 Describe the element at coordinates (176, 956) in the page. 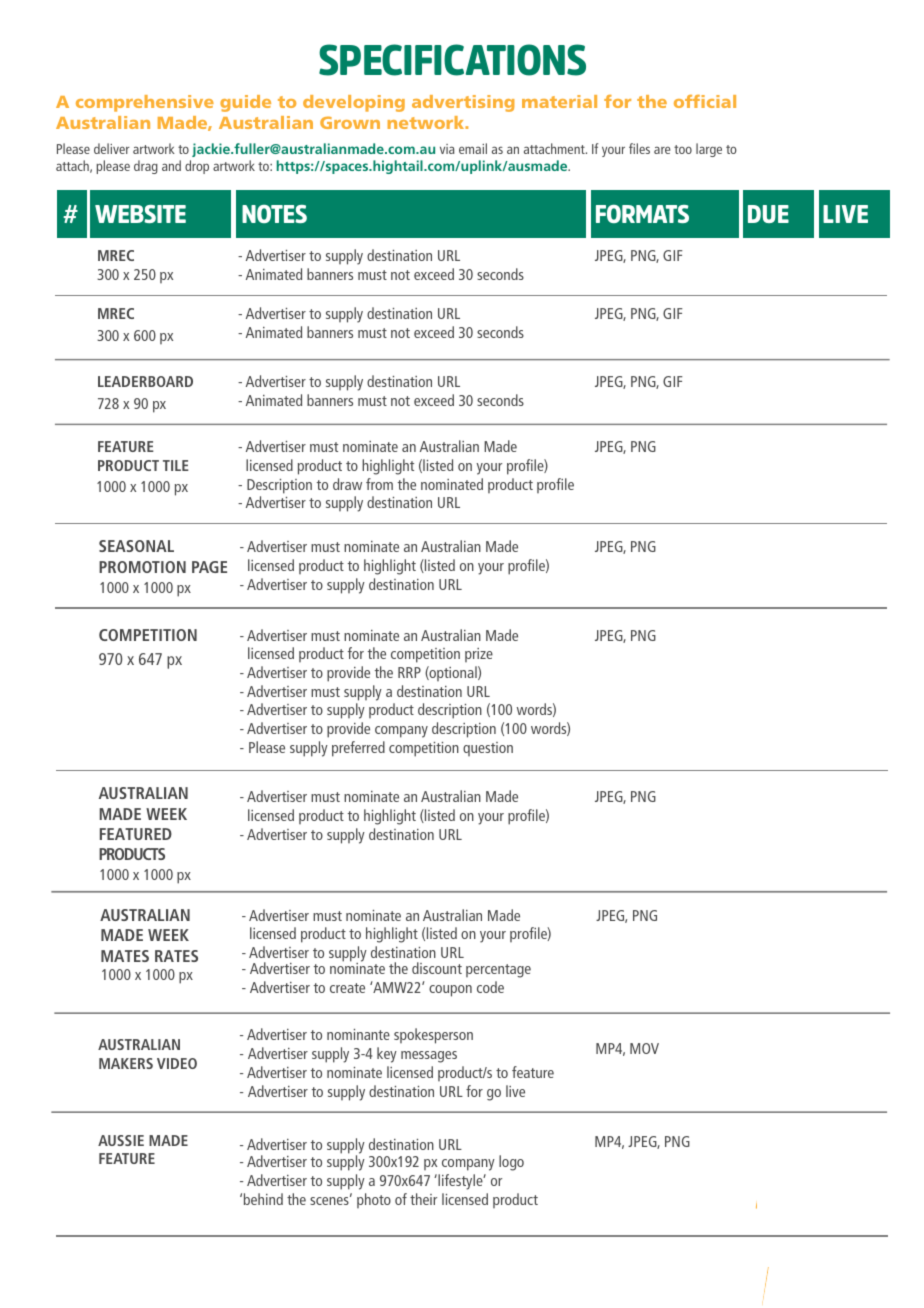

I see `RATES` at that location.
